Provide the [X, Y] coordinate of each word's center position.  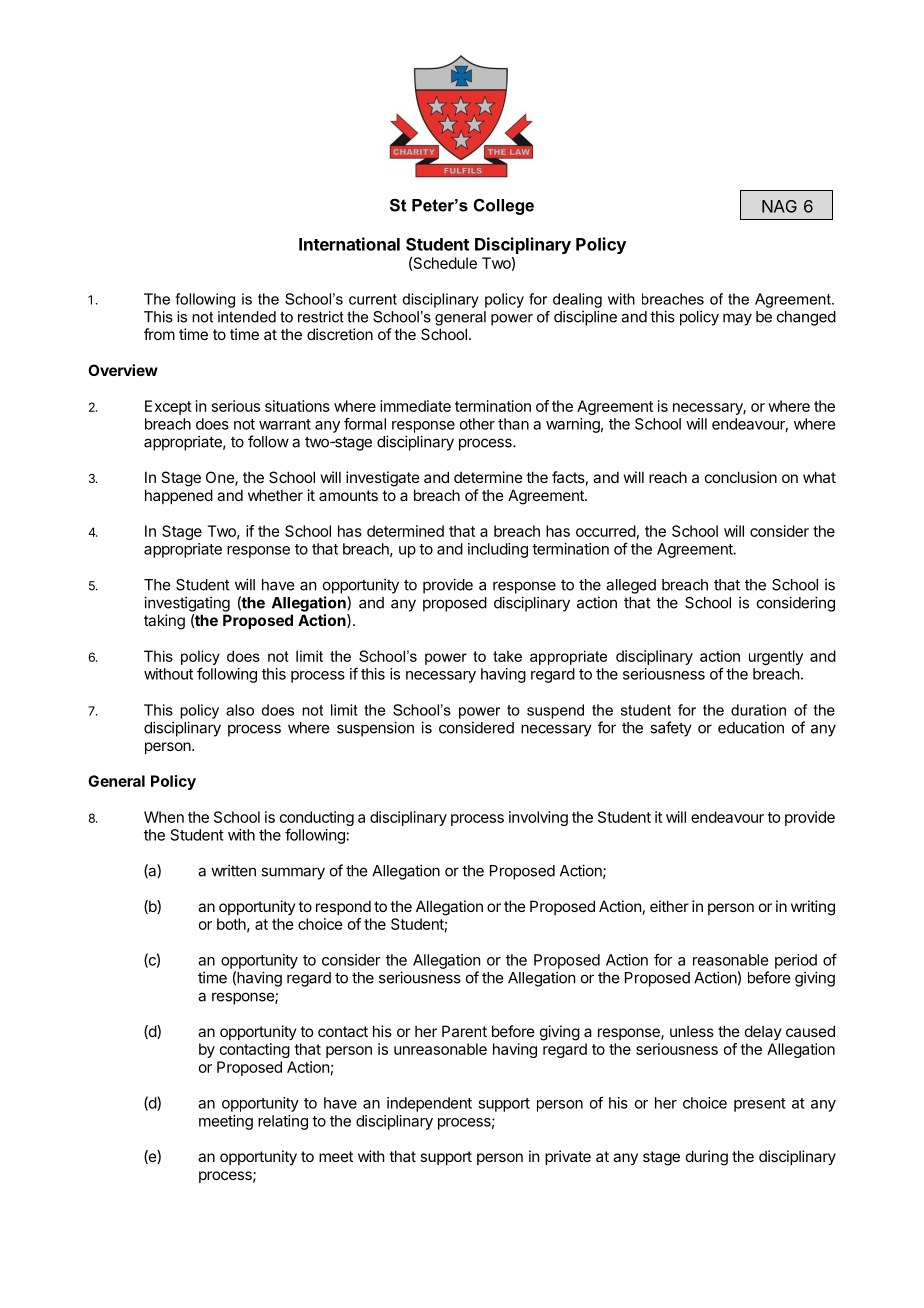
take [507, 656]
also [240, 710]
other [477, 424]
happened [179, 496]
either [669, 906]
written [233, 870]
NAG [779, 206]
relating [283, 1122]
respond [343, 907]
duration [758, 710]
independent [429, 1104]
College [504, 206]
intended [247, 317]
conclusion [741, 477]
